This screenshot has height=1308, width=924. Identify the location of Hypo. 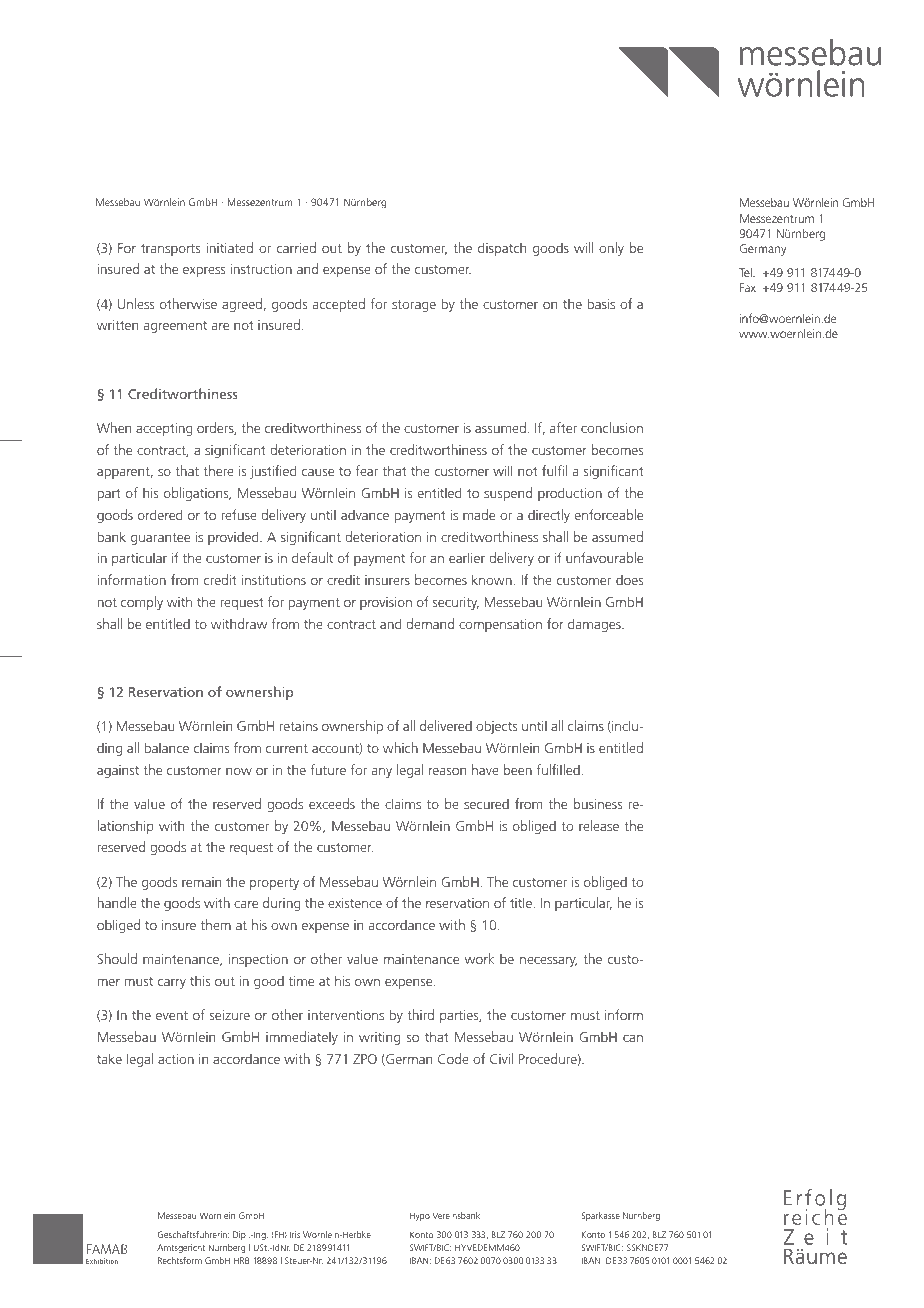
(420, 1216).
